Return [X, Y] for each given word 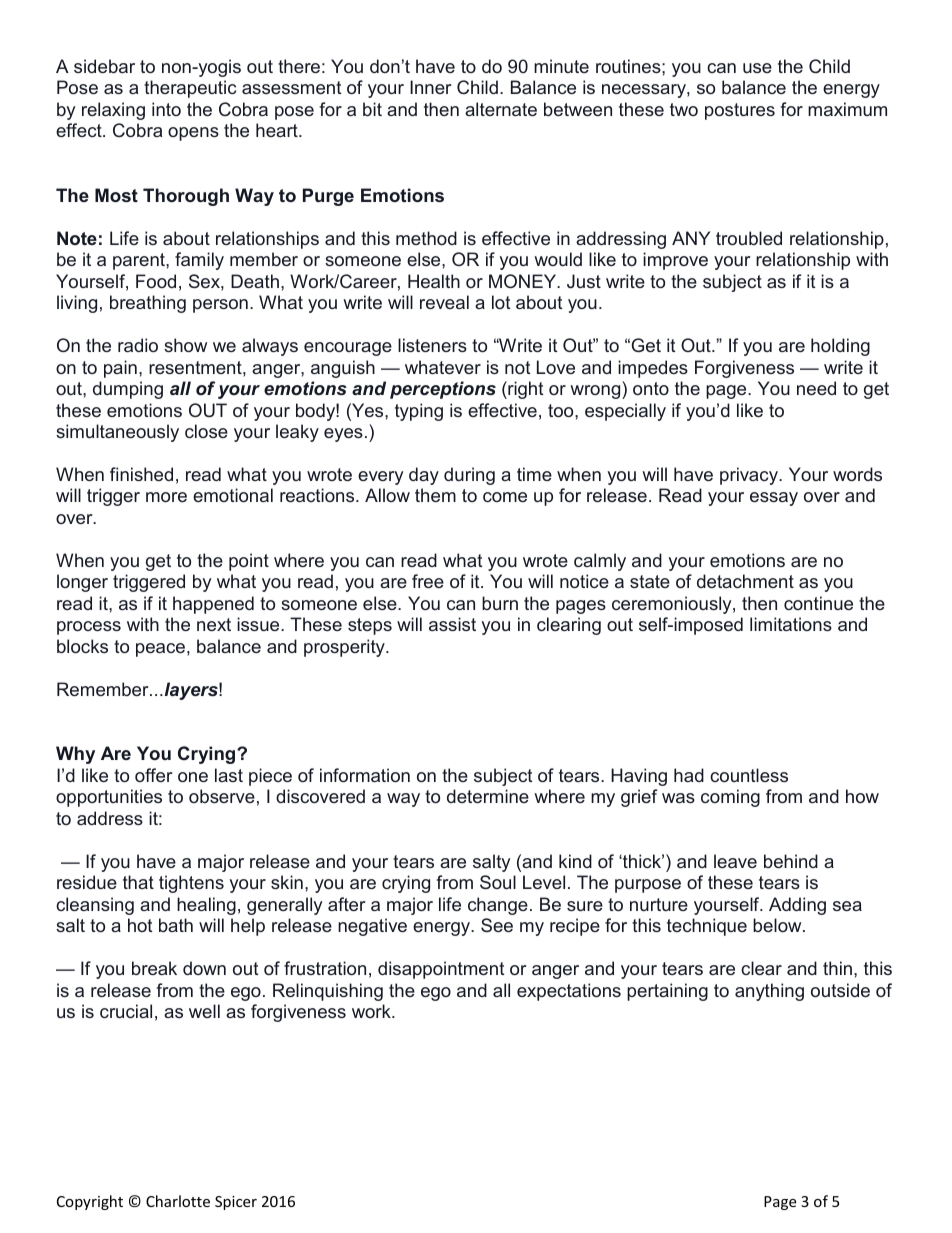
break [154, 968]
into [166, 109]
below [778, 925]
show [185, 345]
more [166, 497]
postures [740, 111]
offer [153, 775]
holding [840, 347]
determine [488, 796]
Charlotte [178, 1201]
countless [749, 775]
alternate [501, 109]
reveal [444, 302]
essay [774, 499]
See [497, 925]
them [435, 495]
